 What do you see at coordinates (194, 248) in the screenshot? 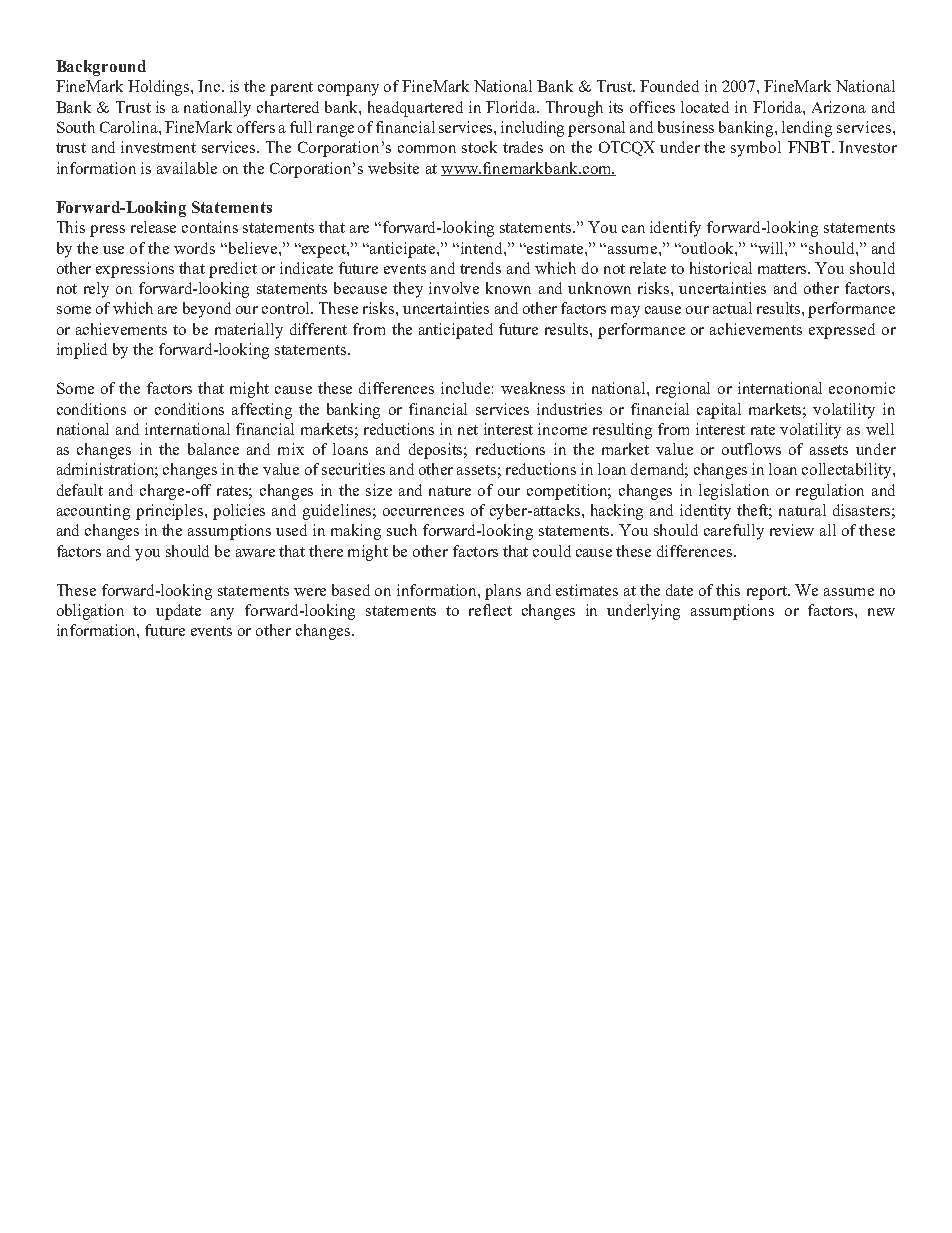
I see `words` at bounding box center [194, 248].
